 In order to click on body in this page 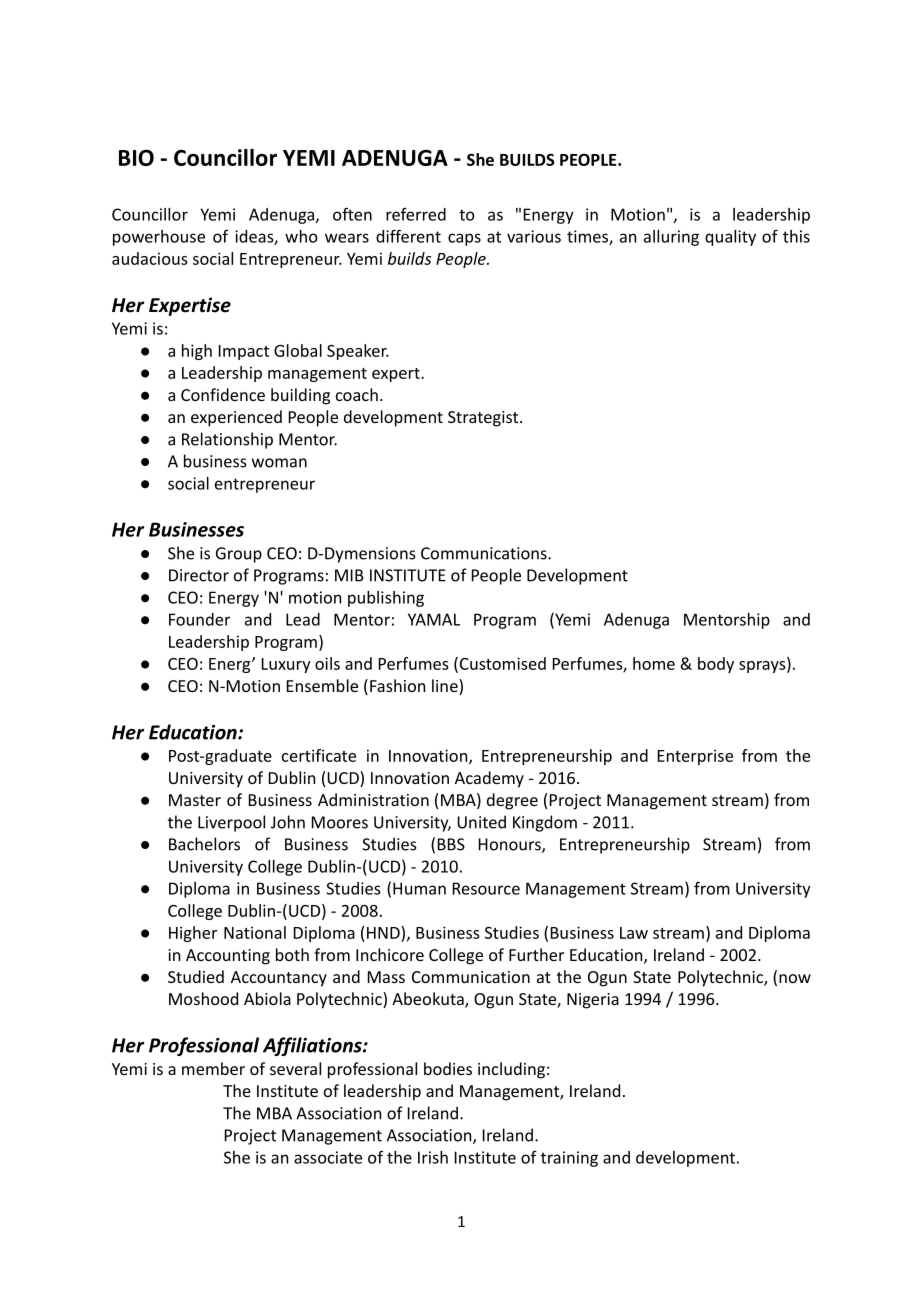, I will do `click(716, 665)`.
